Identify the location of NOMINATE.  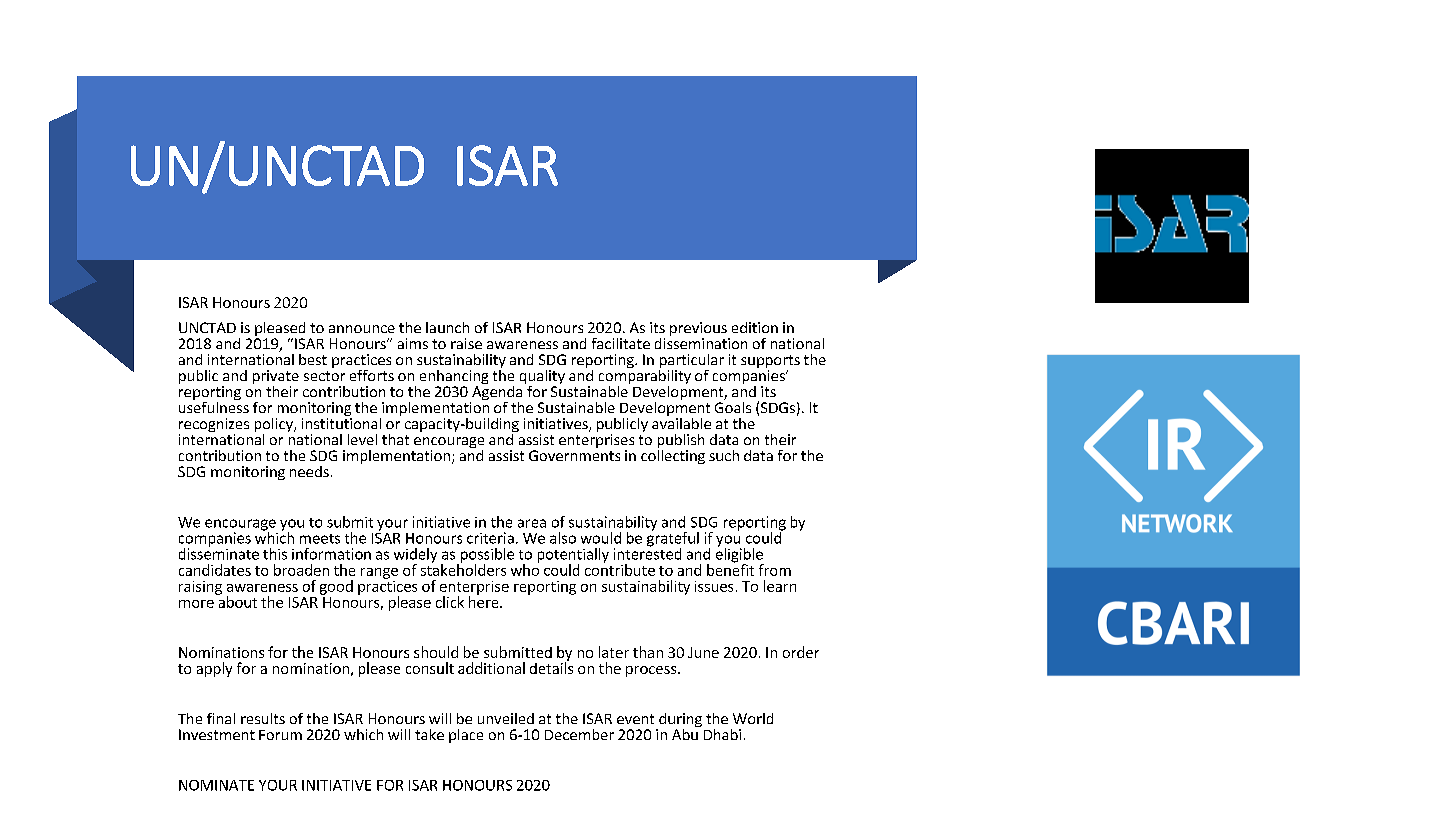
(216, 785).
